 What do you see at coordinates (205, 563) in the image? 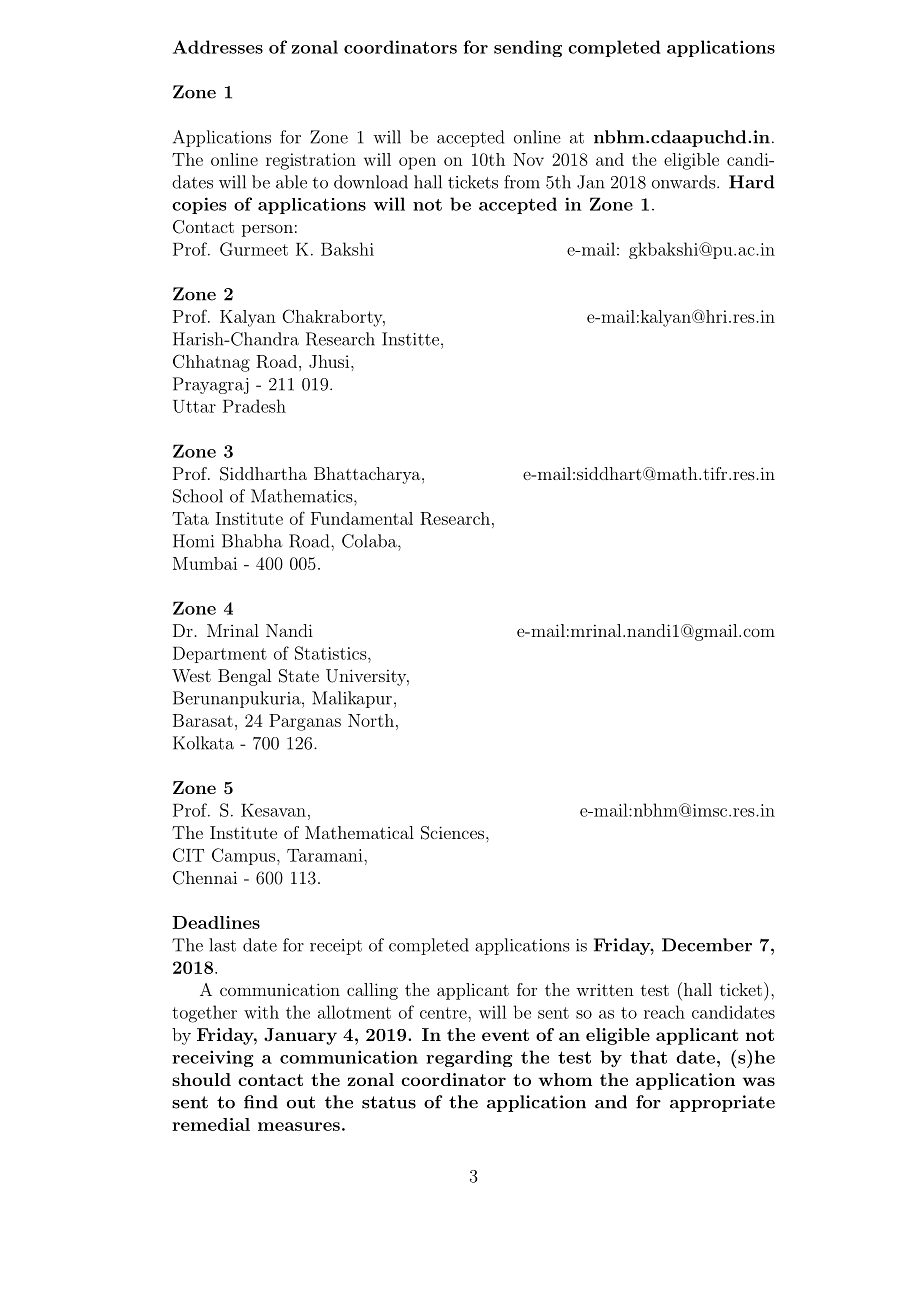
I see `Mumbai` at bounding box center [205, 563].
